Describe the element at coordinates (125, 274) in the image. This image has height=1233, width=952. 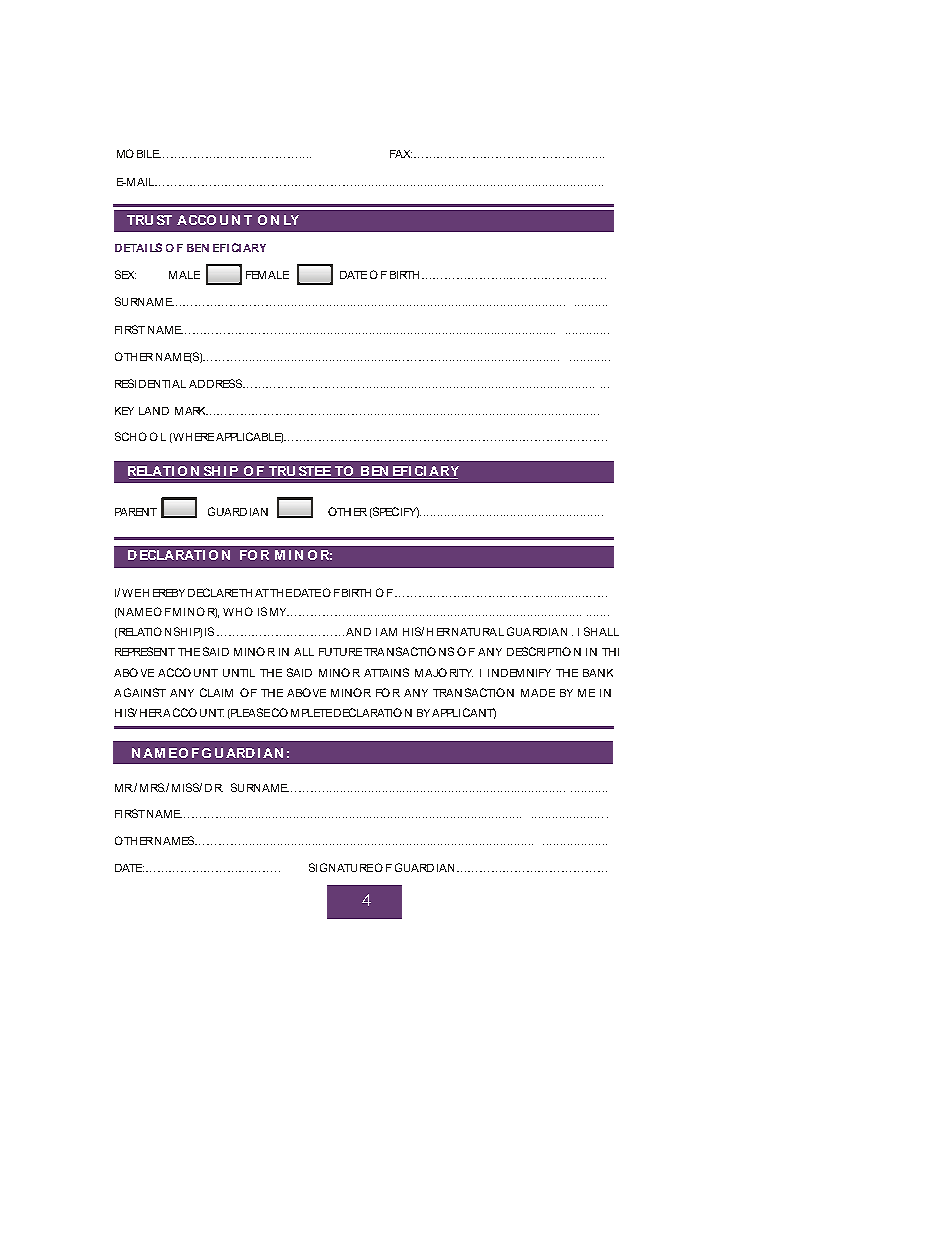
I see `SEX` at that location.
